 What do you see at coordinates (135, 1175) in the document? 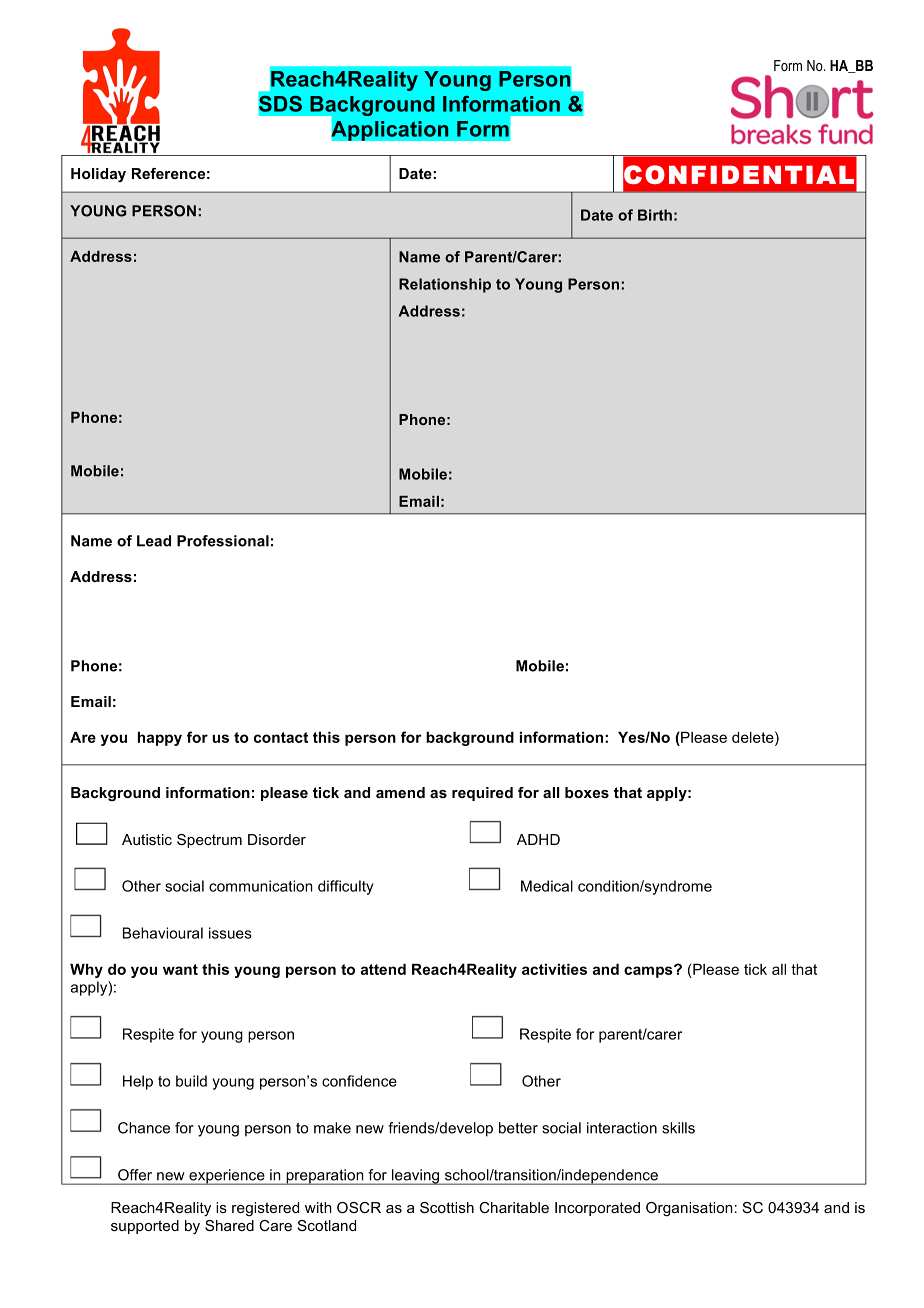
I see `Offer` at bounding box center [135, 1175].
